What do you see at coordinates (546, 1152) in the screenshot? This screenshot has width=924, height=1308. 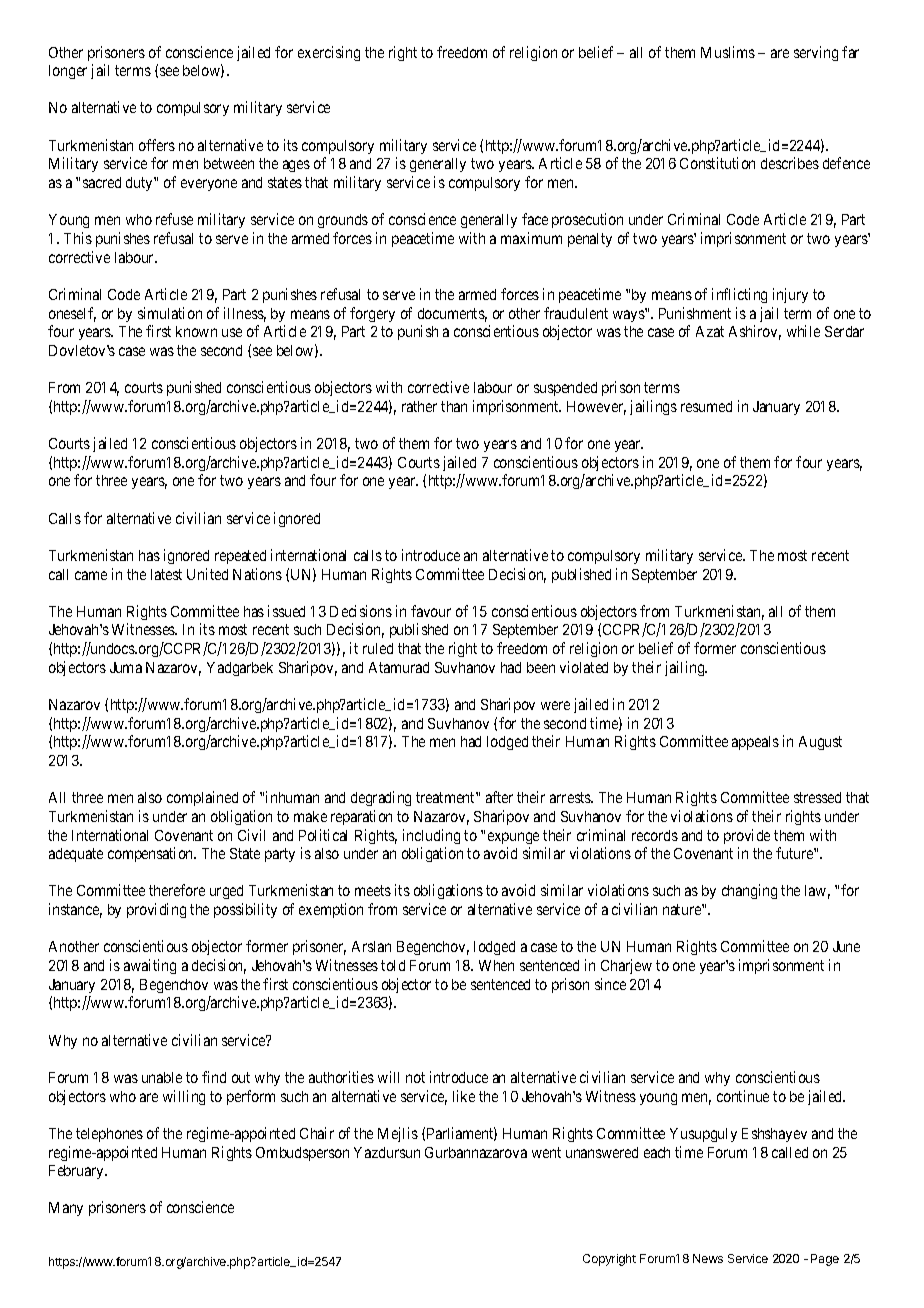 I see `went` at bounding box center [546, 1152].
